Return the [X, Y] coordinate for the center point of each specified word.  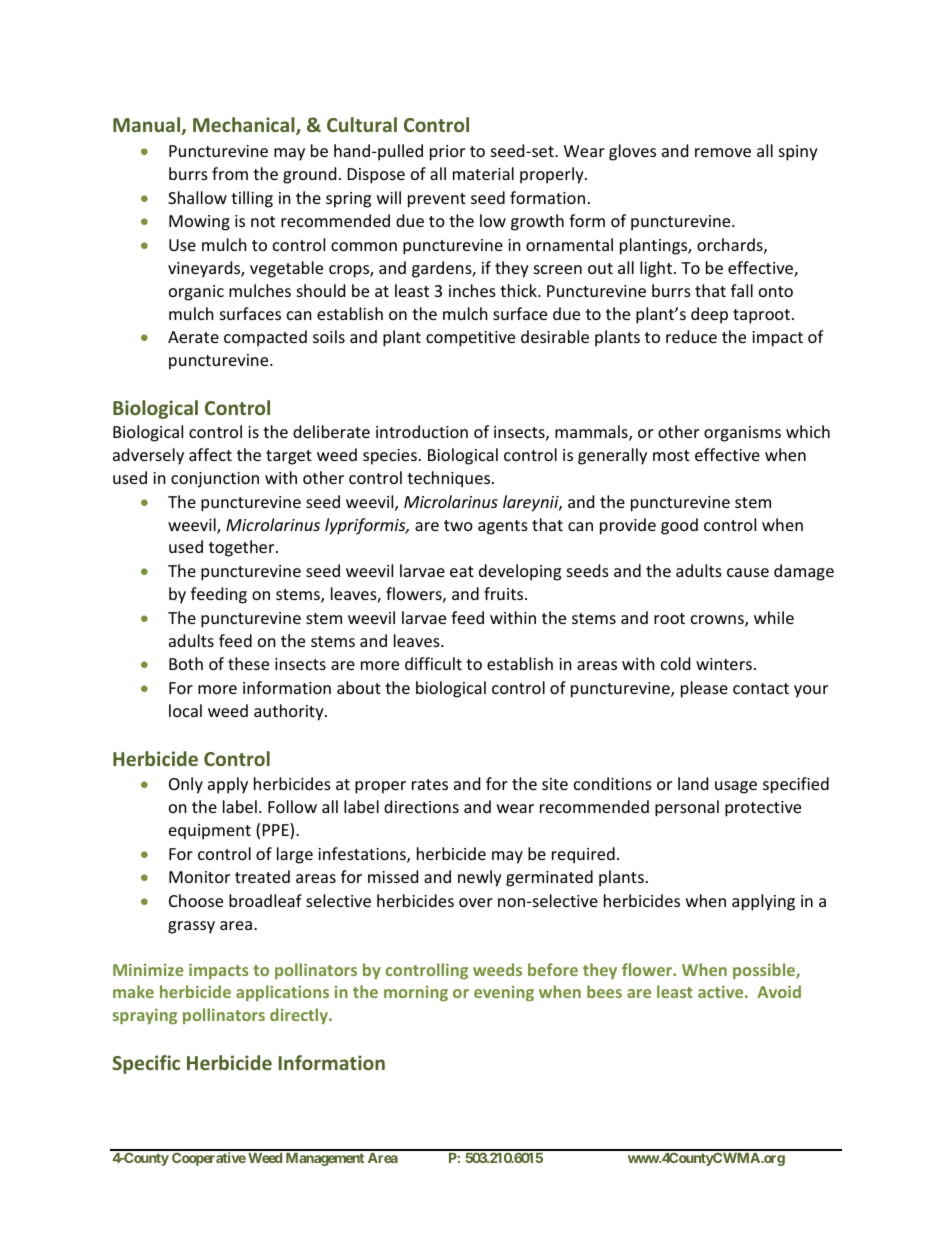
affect [210, 454]
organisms [742, 434]
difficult [433, 663]
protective [763, 809]
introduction [422, 431]
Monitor [199, 877]
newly [480, 878]
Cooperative [209, 1159]
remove [723, 152]
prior [447, 153]
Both [186, 663]
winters [724, 664]
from [230, 173]
